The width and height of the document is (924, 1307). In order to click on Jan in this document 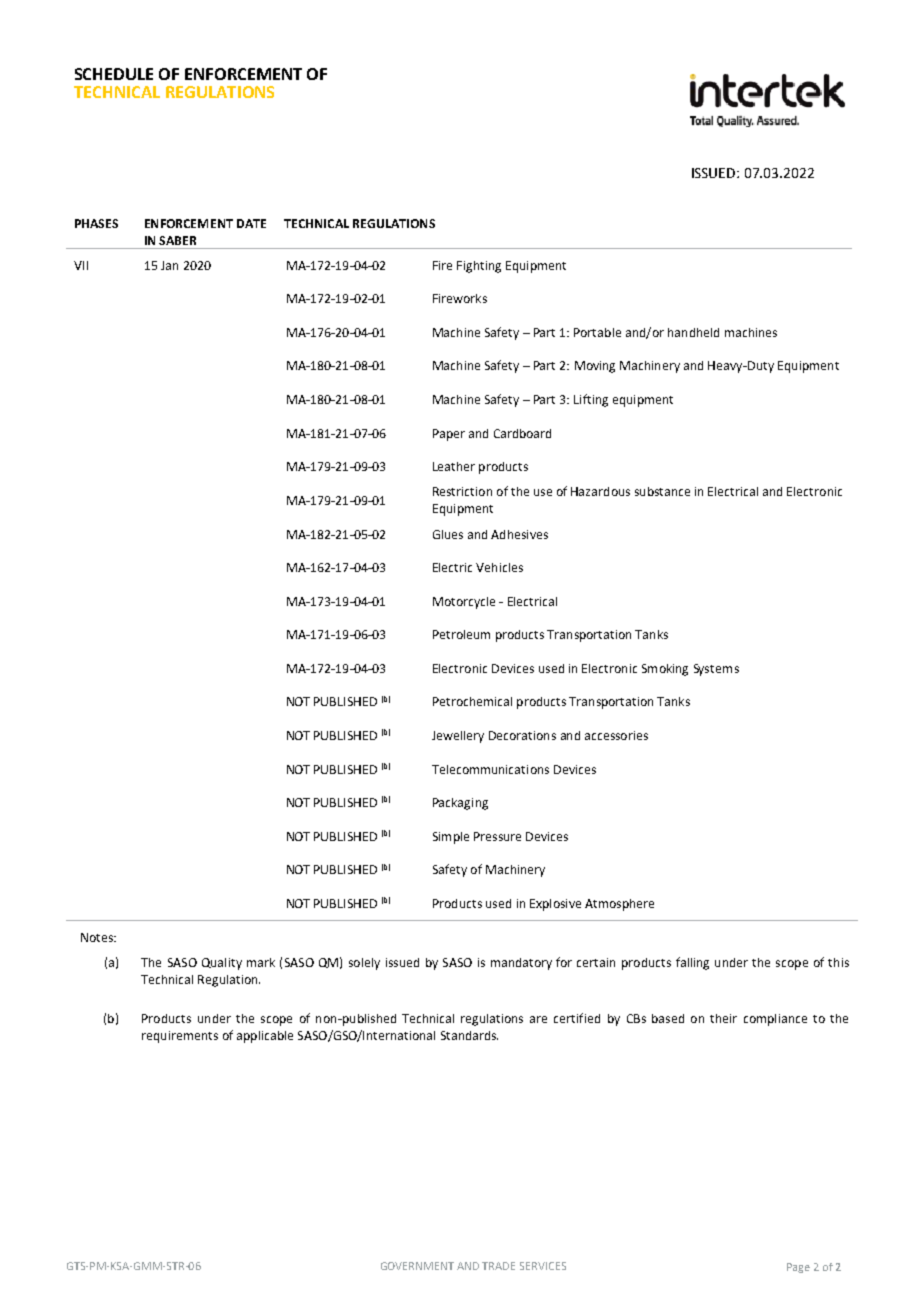, I will do `click(169, 265)`.
